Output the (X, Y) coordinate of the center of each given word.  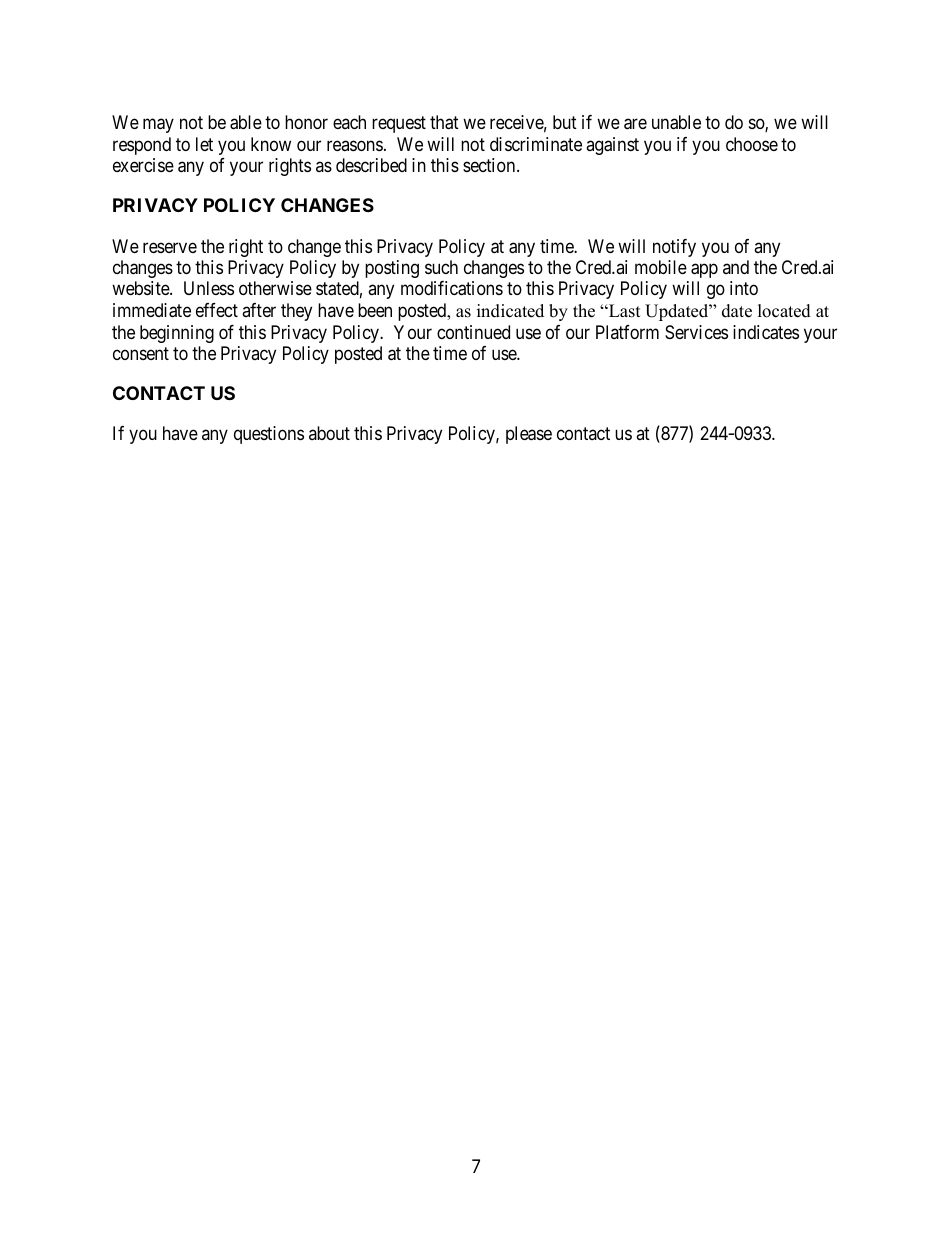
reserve (170, 247)
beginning (177, 334)
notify (674, 248)
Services (696, 332)
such (441, 267)
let (204, 144)
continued (473, 332)
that (444, 122)
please (529, 435)
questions (269, 435)
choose (752, 144)
